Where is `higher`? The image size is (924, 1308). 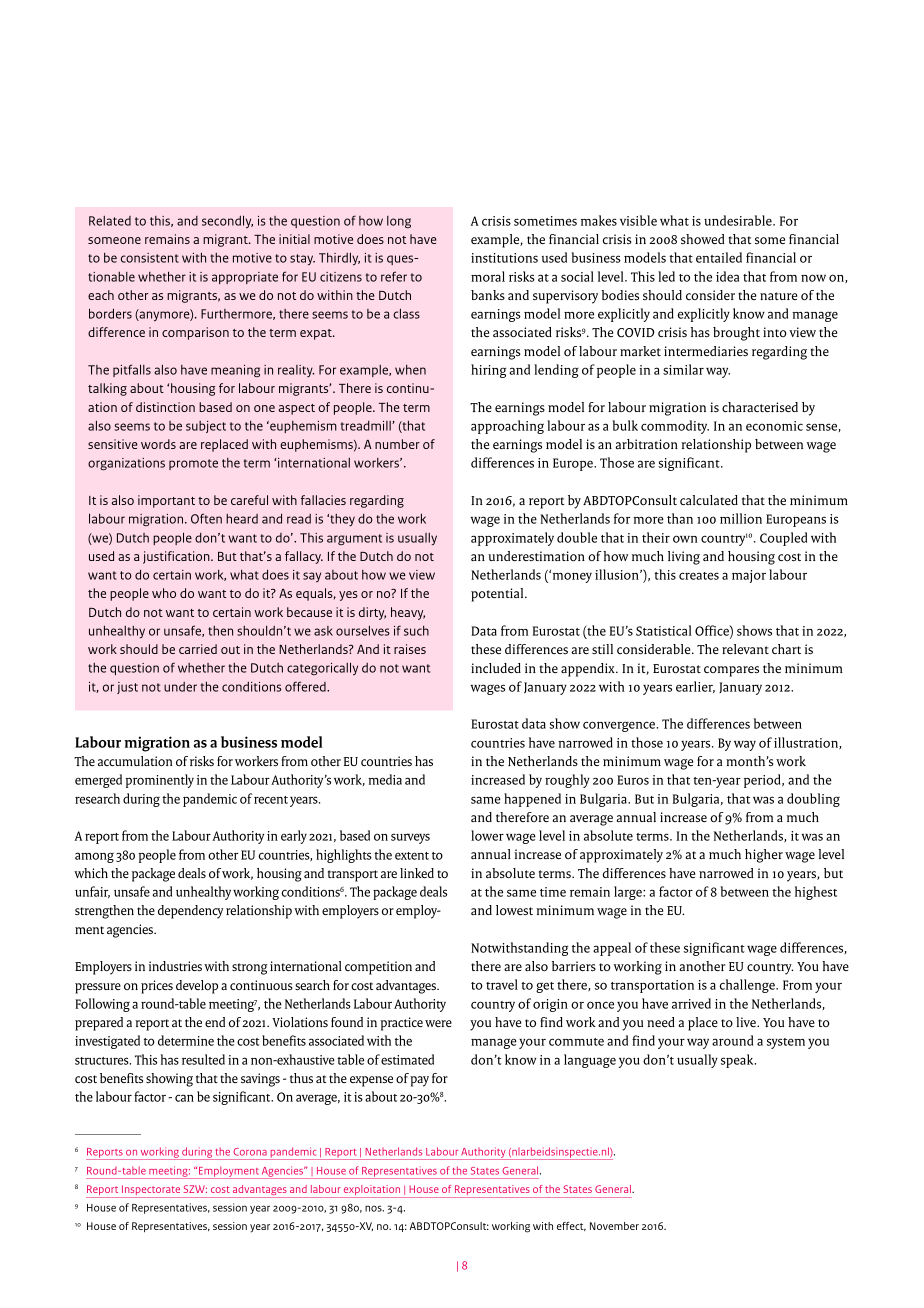 higher is located at coordinates (764, 856).
